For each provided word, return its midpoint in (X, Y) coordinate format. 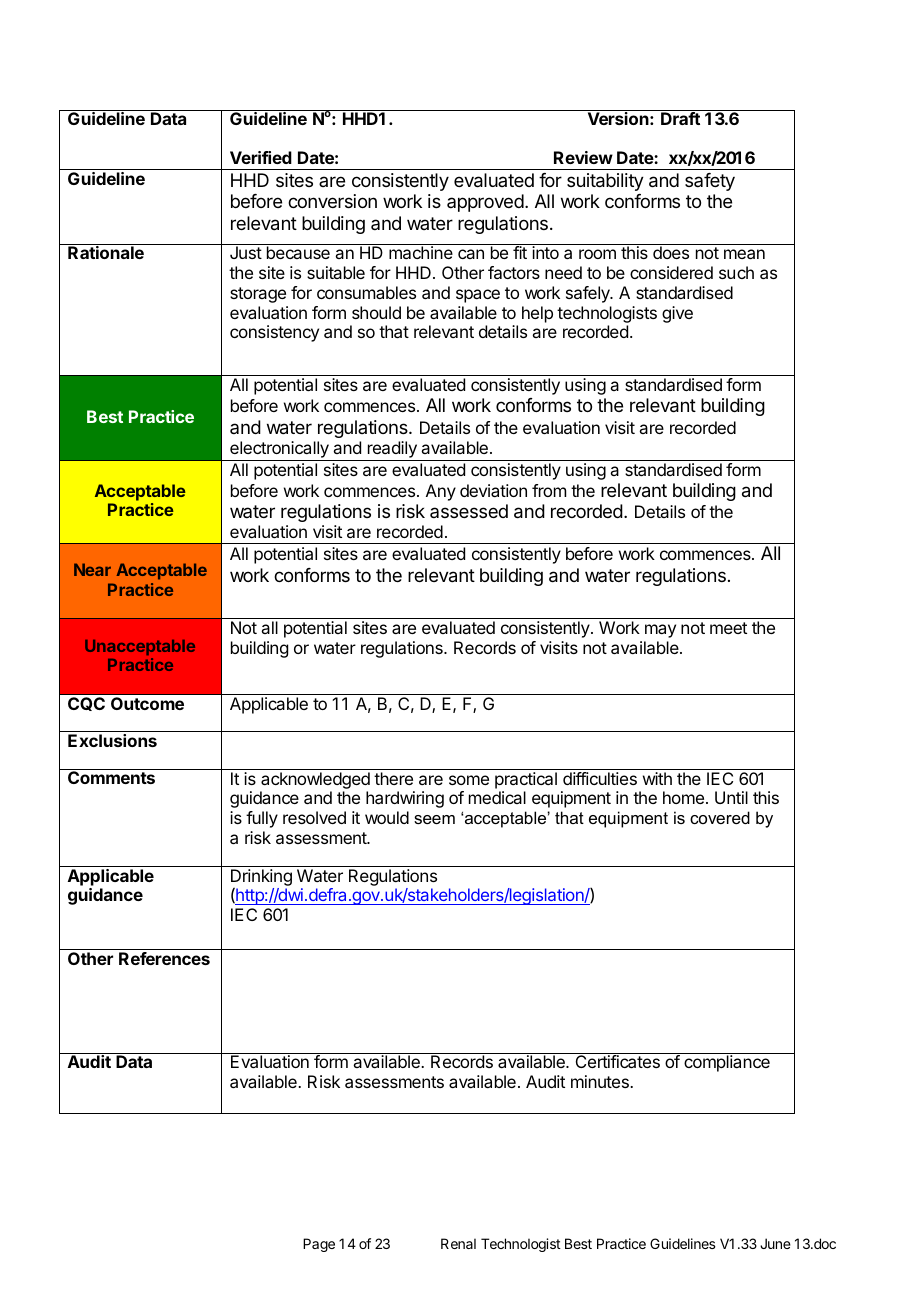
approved (485, 203)
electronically (279, 449)
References (164, 958)
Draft (680, 118)
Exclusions (112, 740)
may (660, 631)
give (677, 314)
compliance (727, 1063)
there (393, 778)
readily (392, 449)
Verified (261, 157)
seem (434, 819)
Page (319, 1245)
